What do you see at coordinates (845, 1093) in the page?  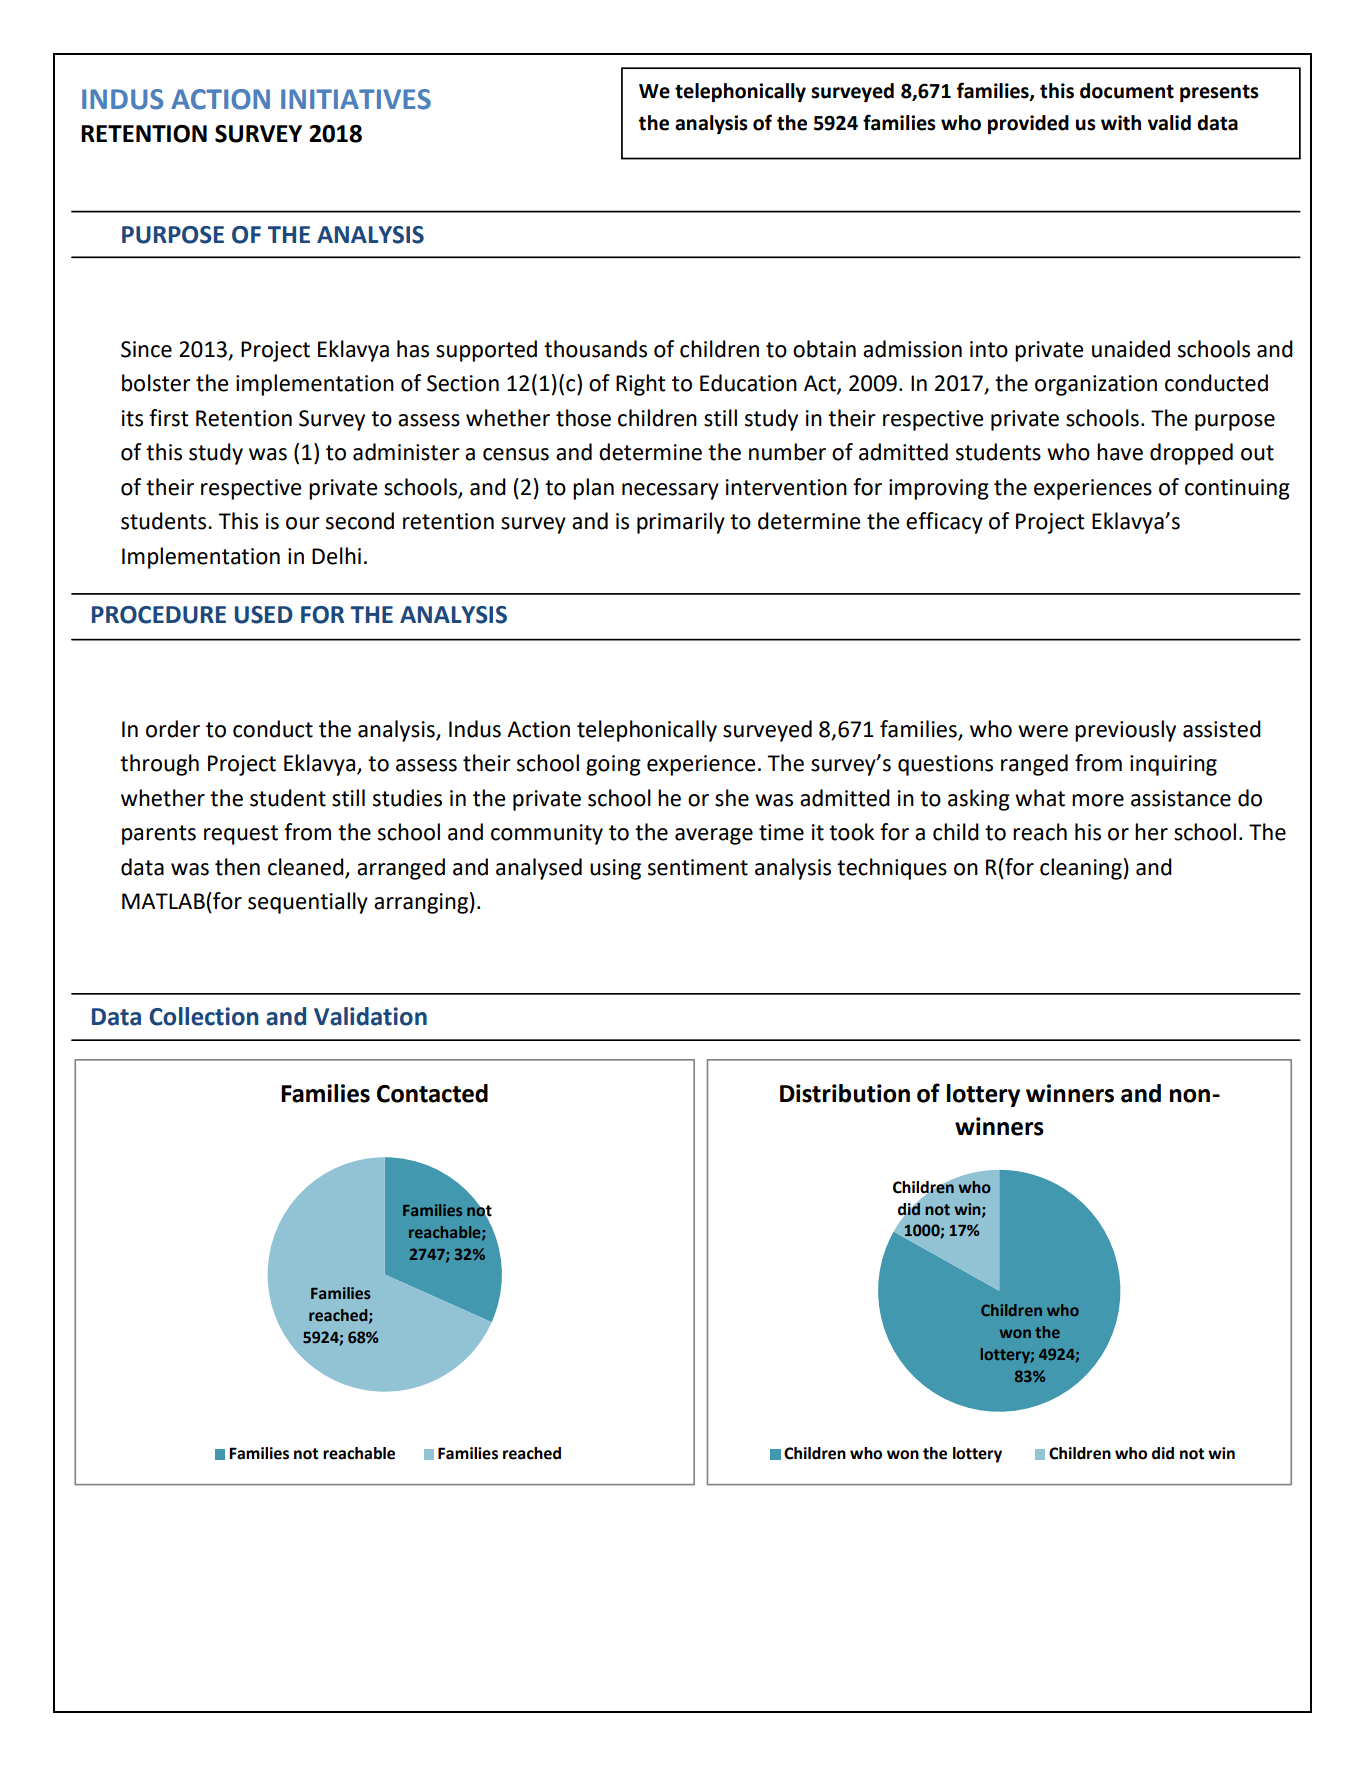 I see `Distribution` at bounding box center [845, 1093].
